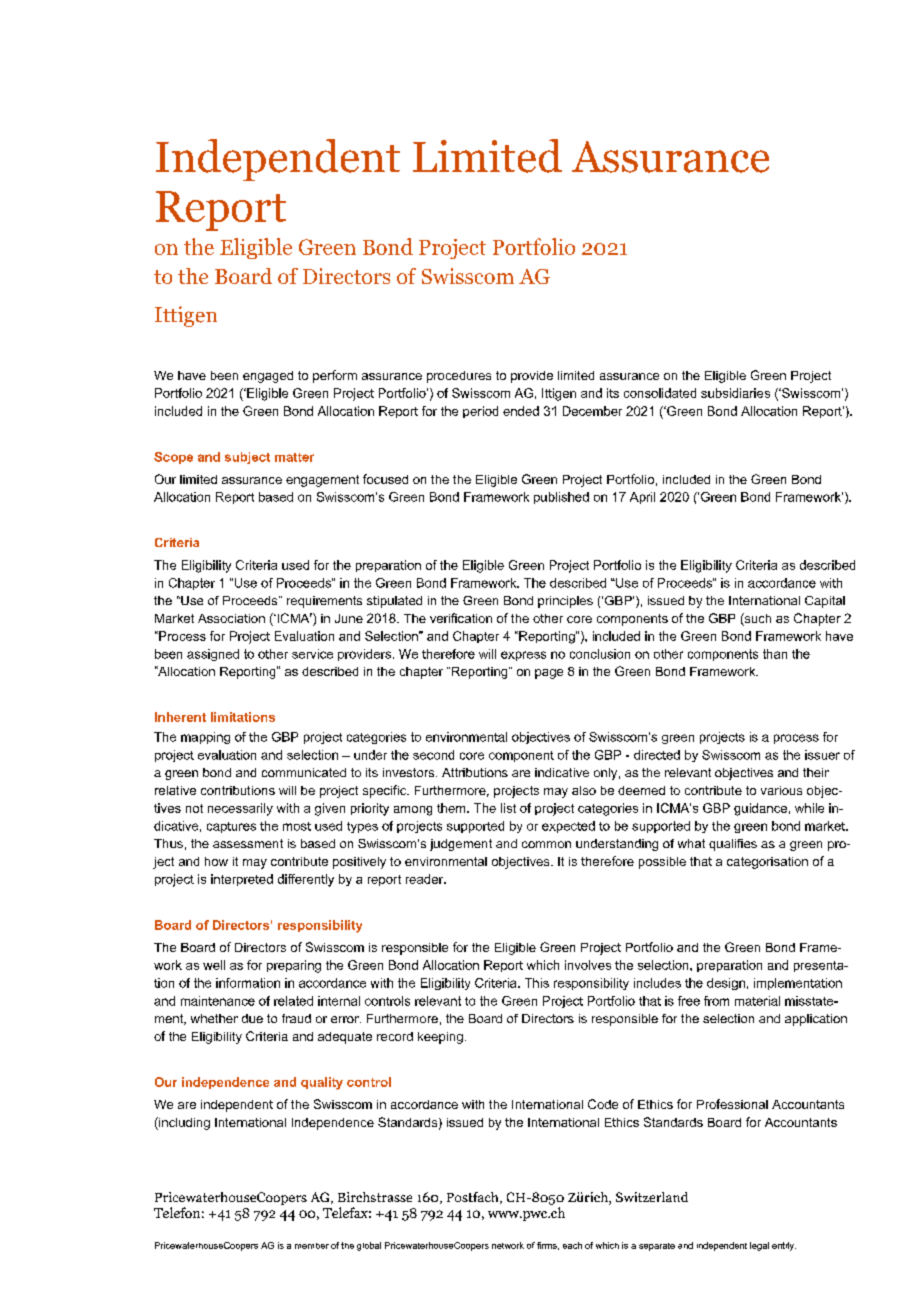 The height and width of the screenshot is (1308, 924). What do you see at coordinates (760, 809) in the screenshot?
I see `guidance` at bounding box center [760, 809].
